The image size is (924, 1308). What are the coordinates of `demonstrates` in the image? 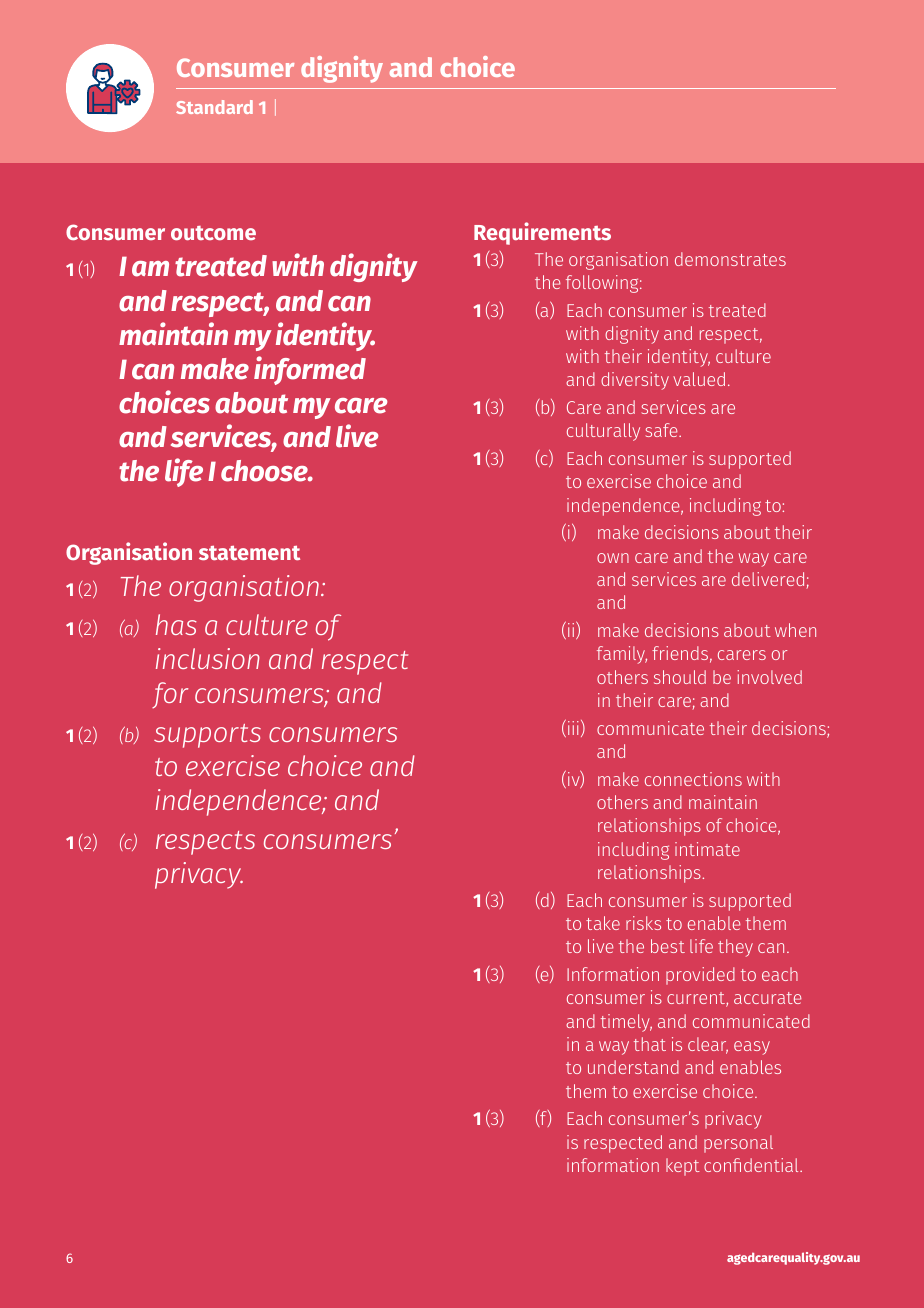 It's located at (730, 259).
